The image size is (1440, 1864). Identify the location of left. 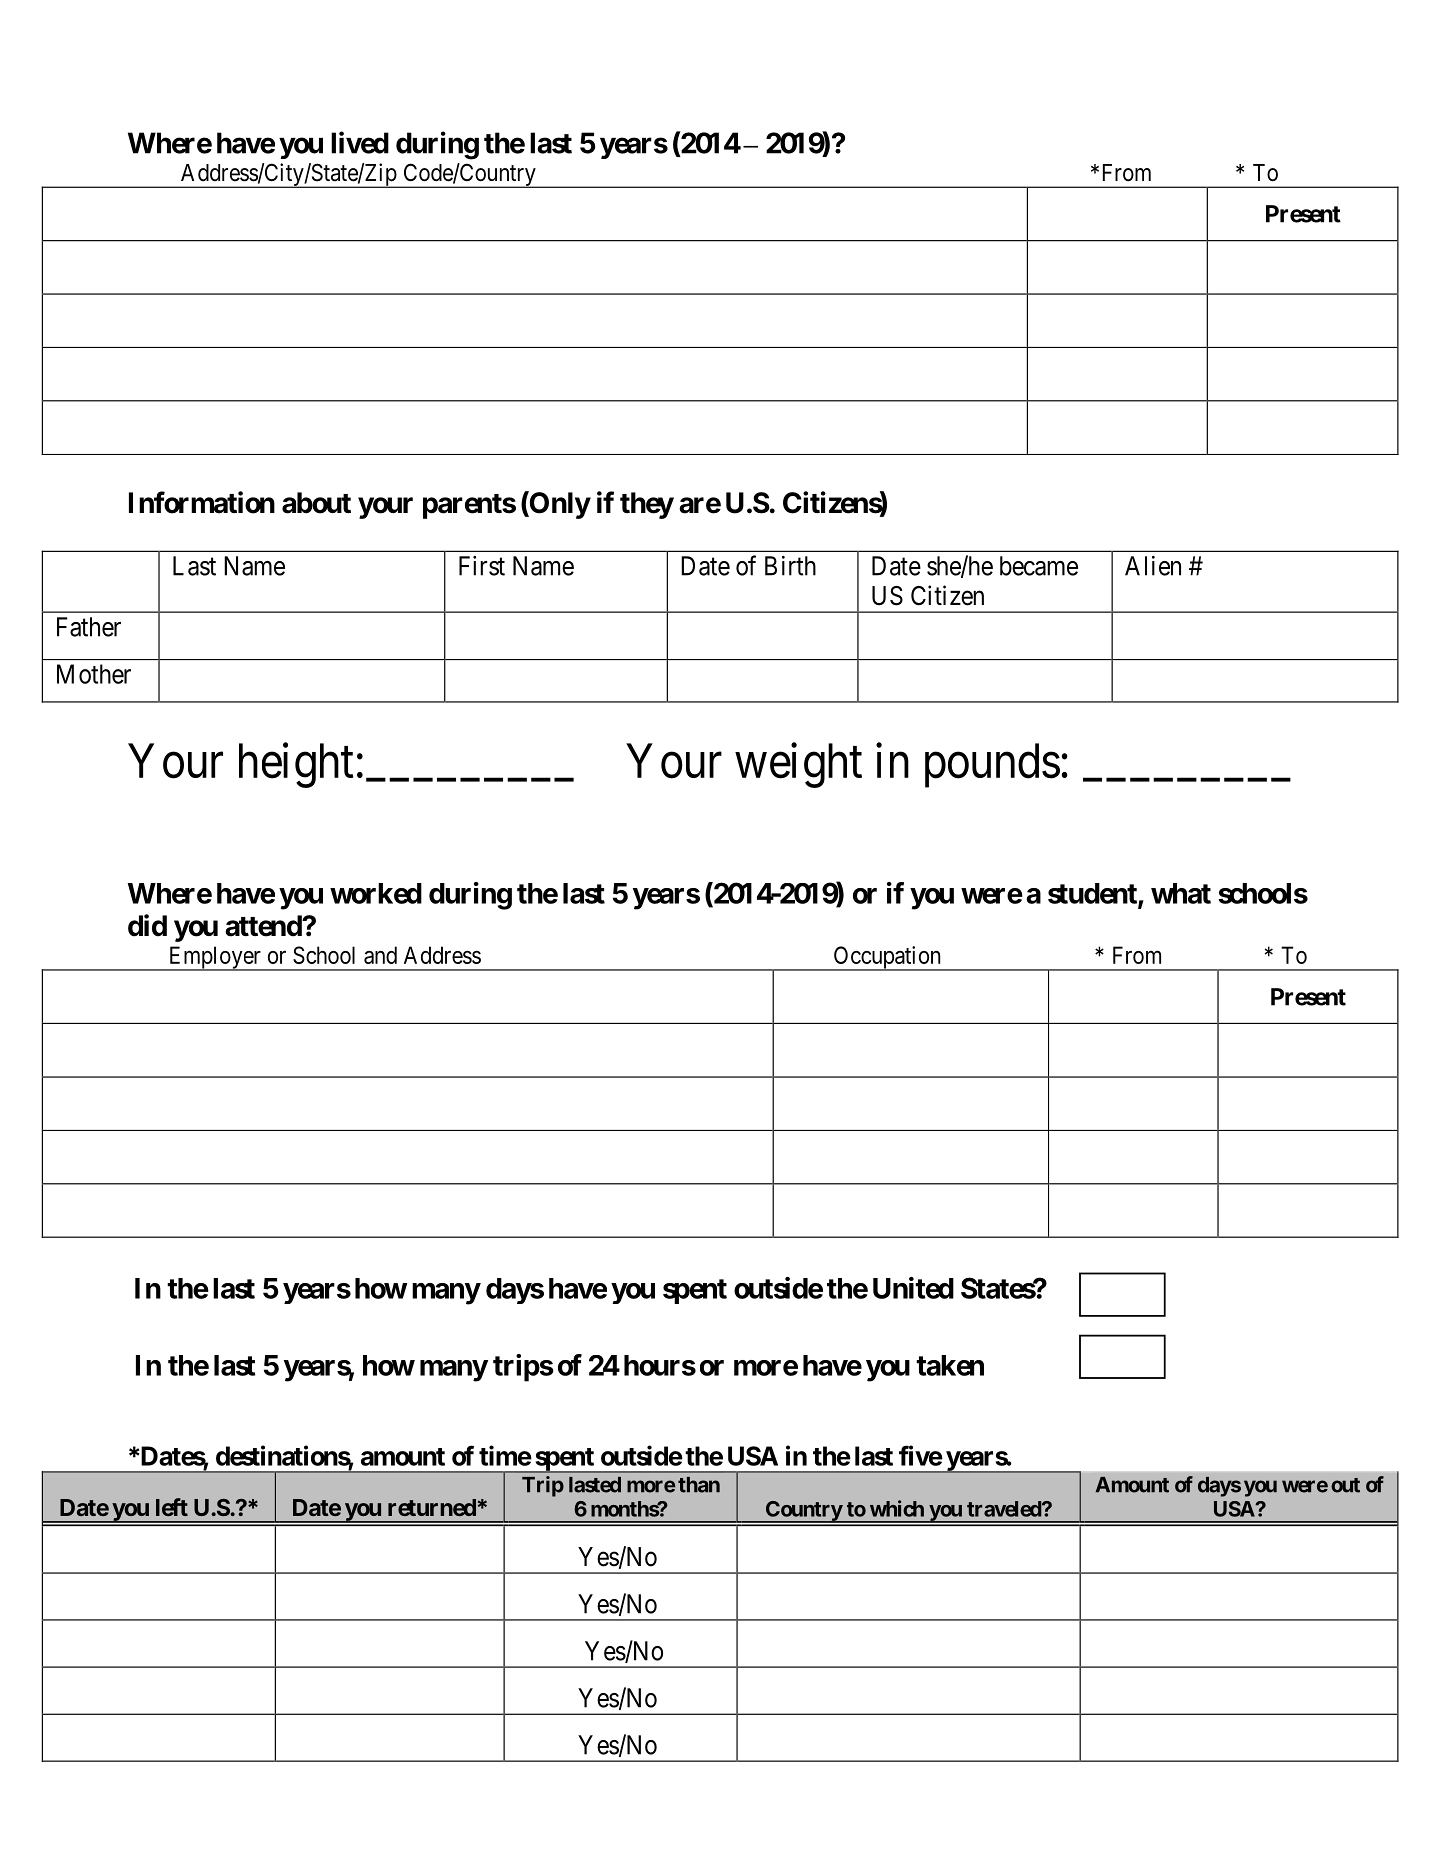
(172, 1507).
